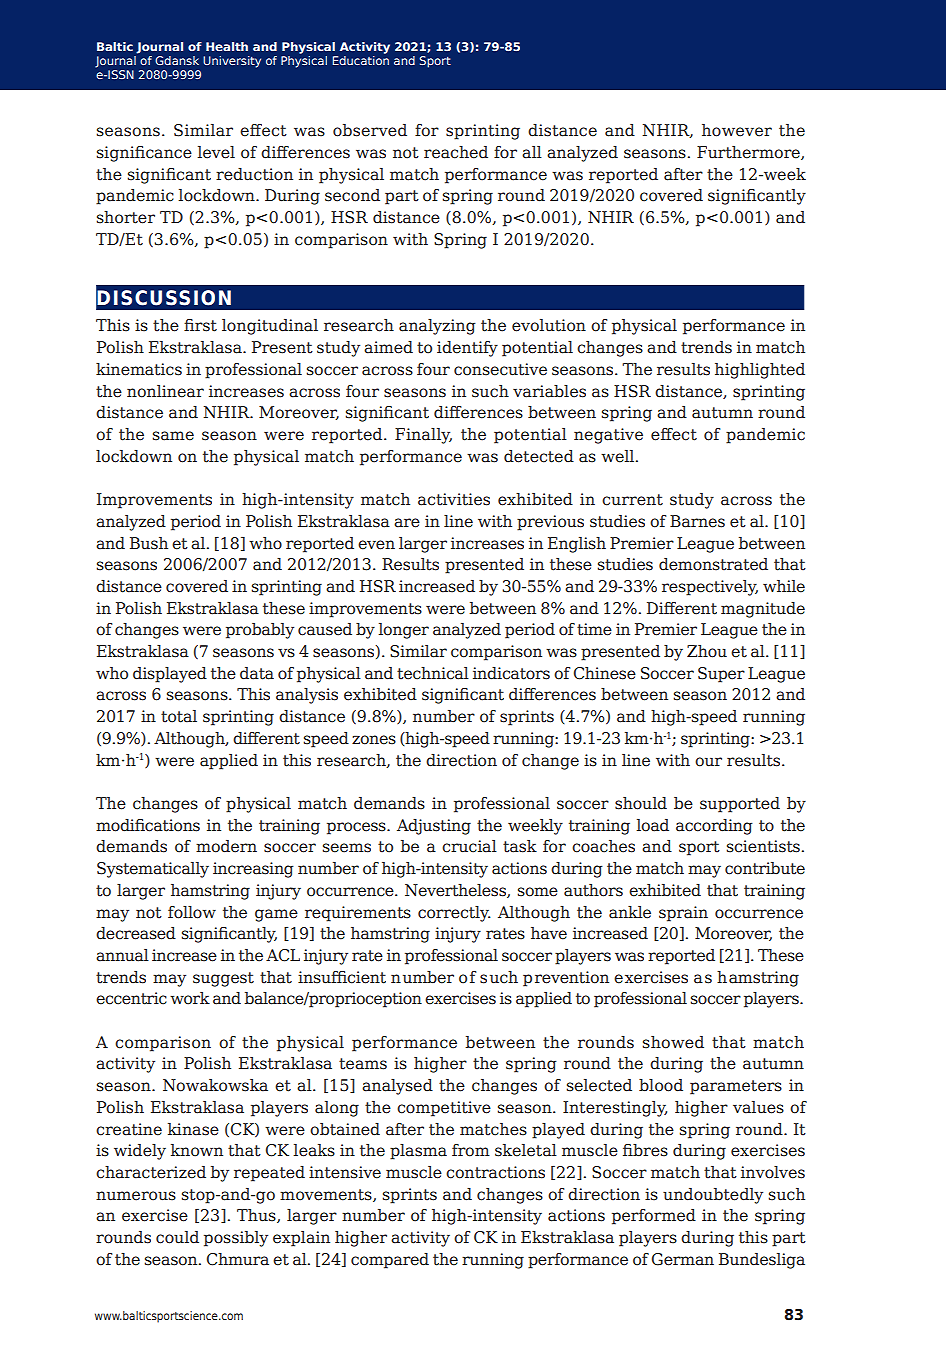  What do you see at coordinates (200, 325) in the screenshot?
I see `first` at bounding box center [200, 325].
